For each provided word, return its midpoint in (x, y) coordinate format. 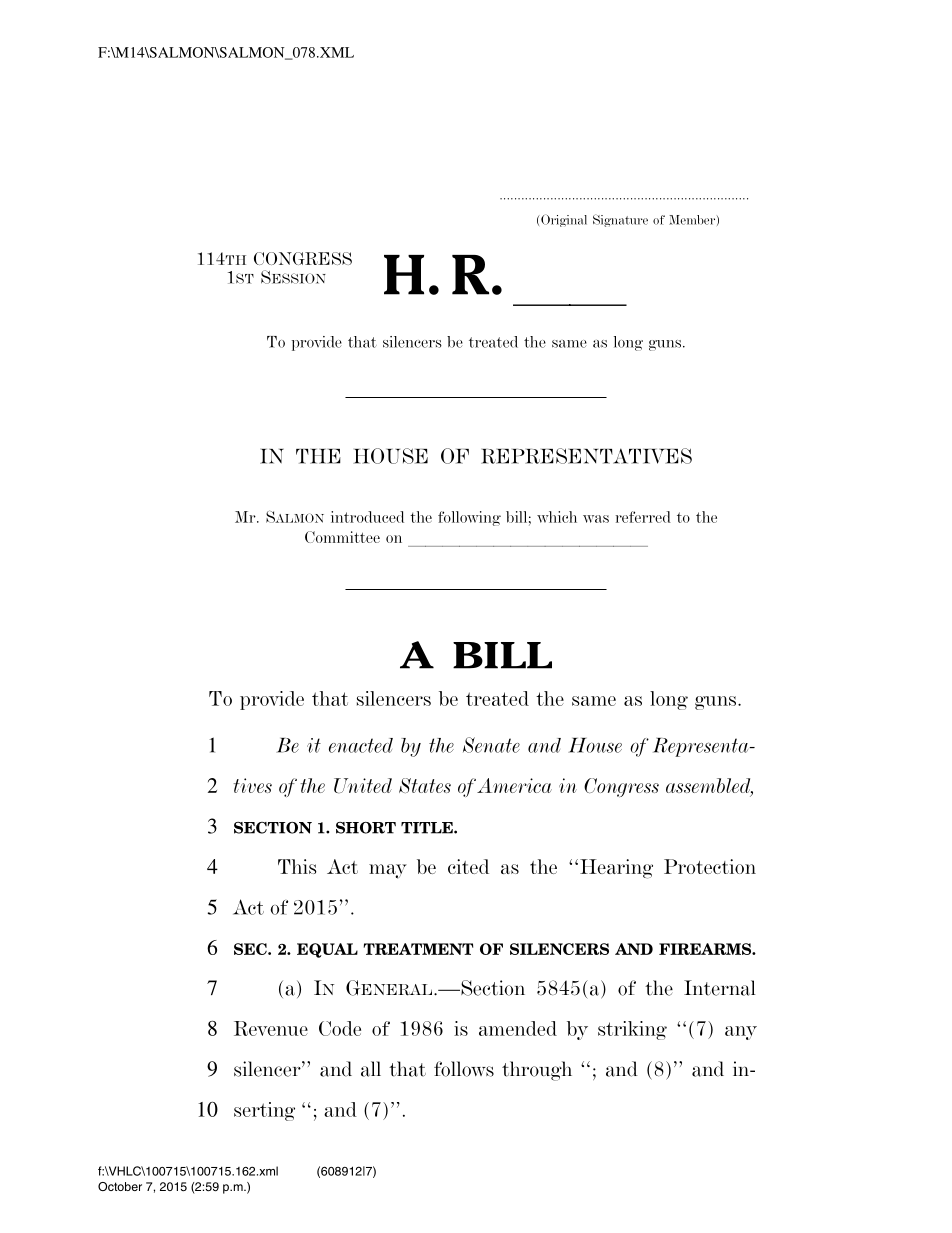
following (469, 518)
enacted (361, 745)
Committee (342, 537)
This (297, 866)
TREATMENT (418, 949)
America (514, 785)
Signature (620, 220)
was (596, 519)
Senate (491, 745)
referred (643, 517)
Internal (720, 988)
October (120, 1186)
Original (564, 220)
